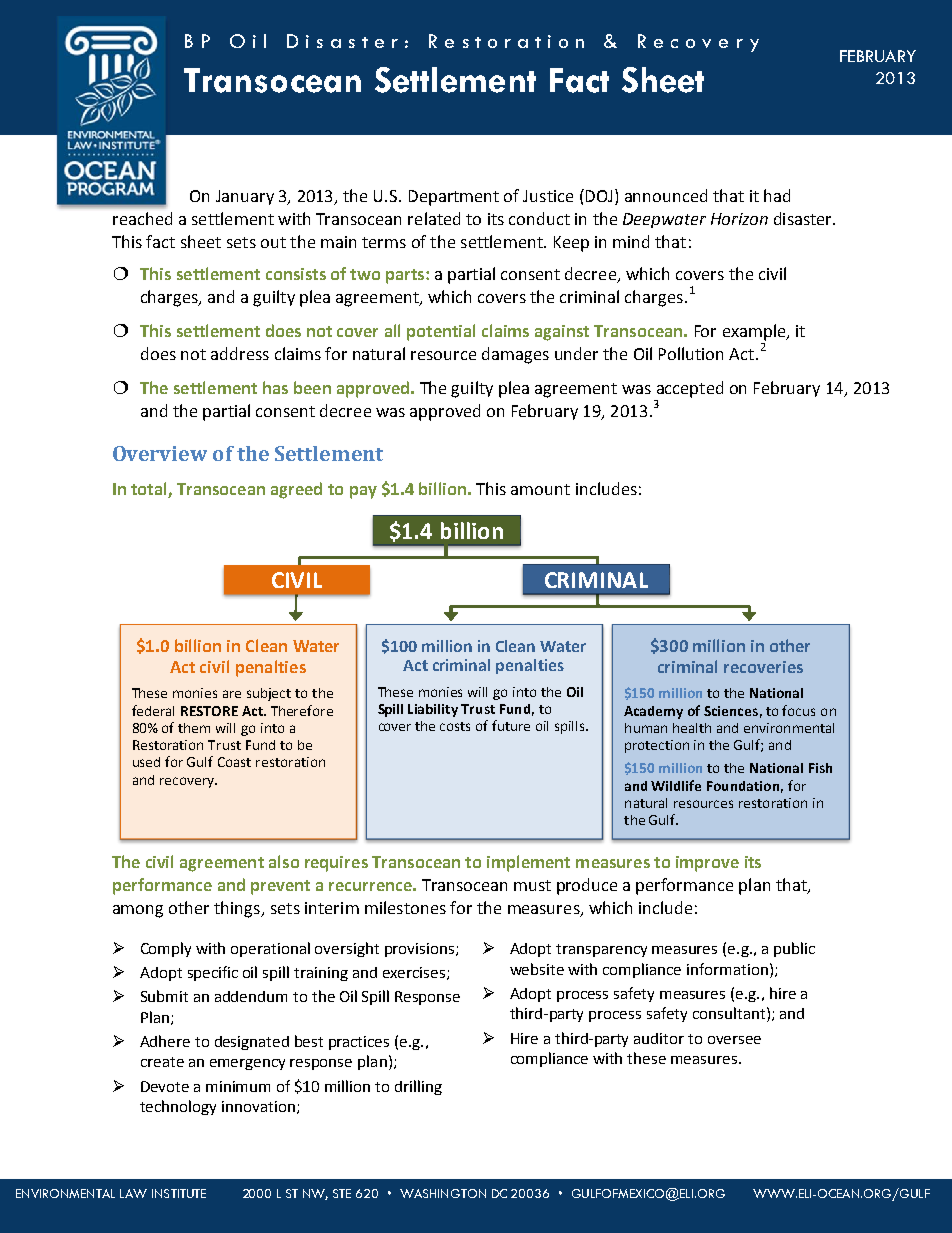 Image resolution: width=952 pixels, height=1233 pixels. What do you see at coordinates (433, 710) in the page?
I see `Liability` at bounding box center [433, 710].
